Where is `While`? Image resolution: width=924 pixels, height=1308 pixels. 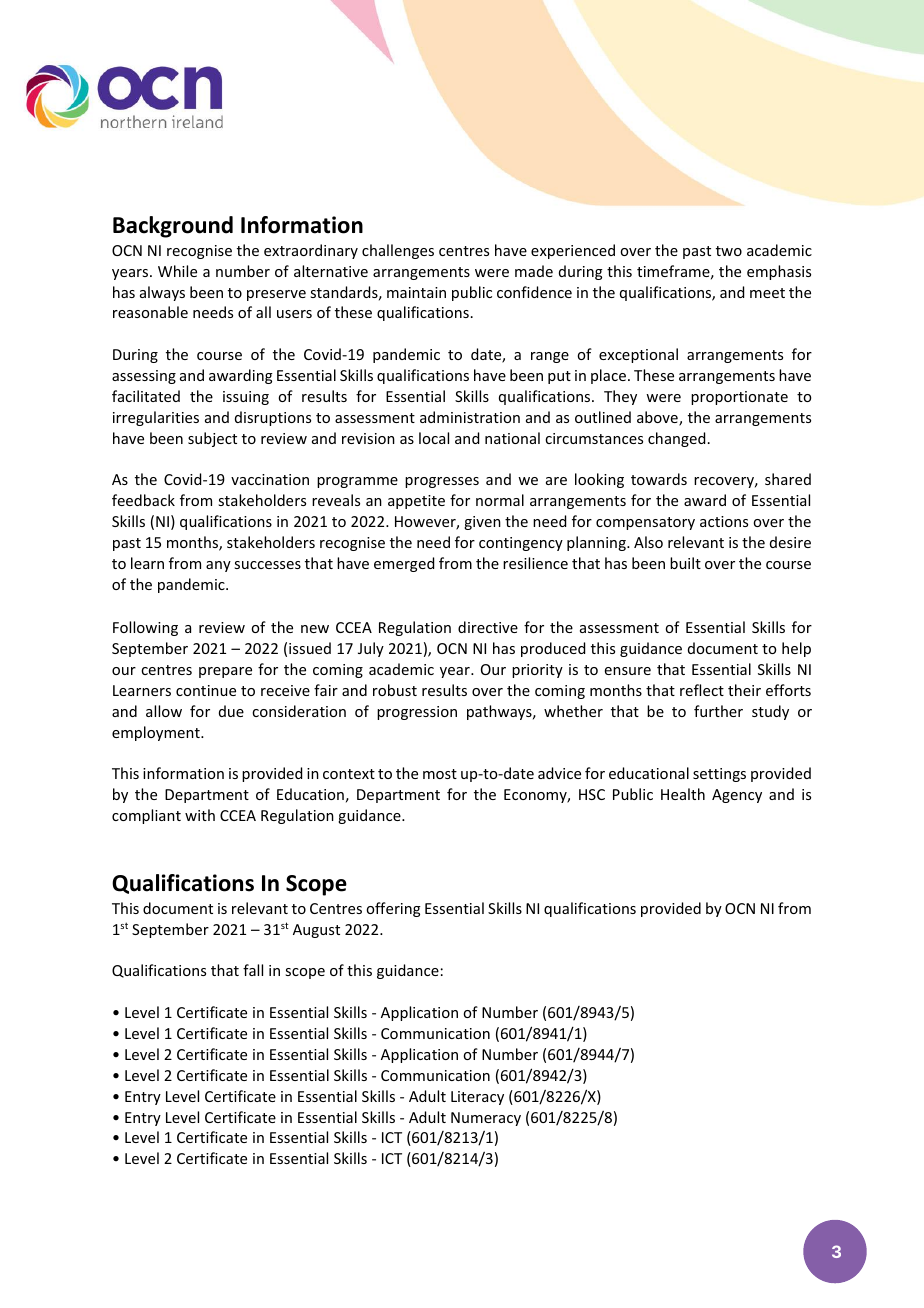
While is located at coordinates (177, 271).
